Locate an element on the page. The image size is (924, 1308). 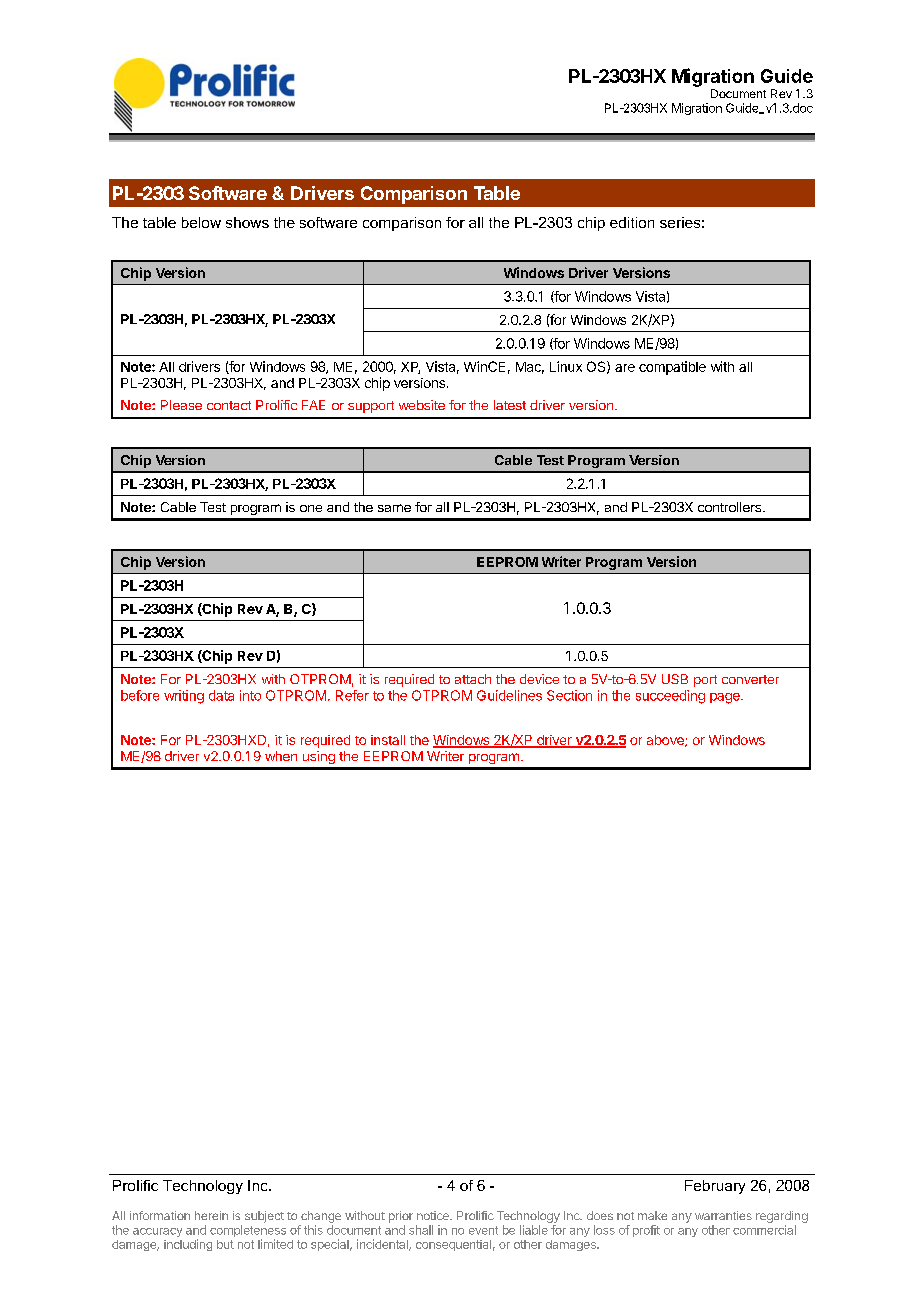
herein is located at coordinates (211, 1215).
